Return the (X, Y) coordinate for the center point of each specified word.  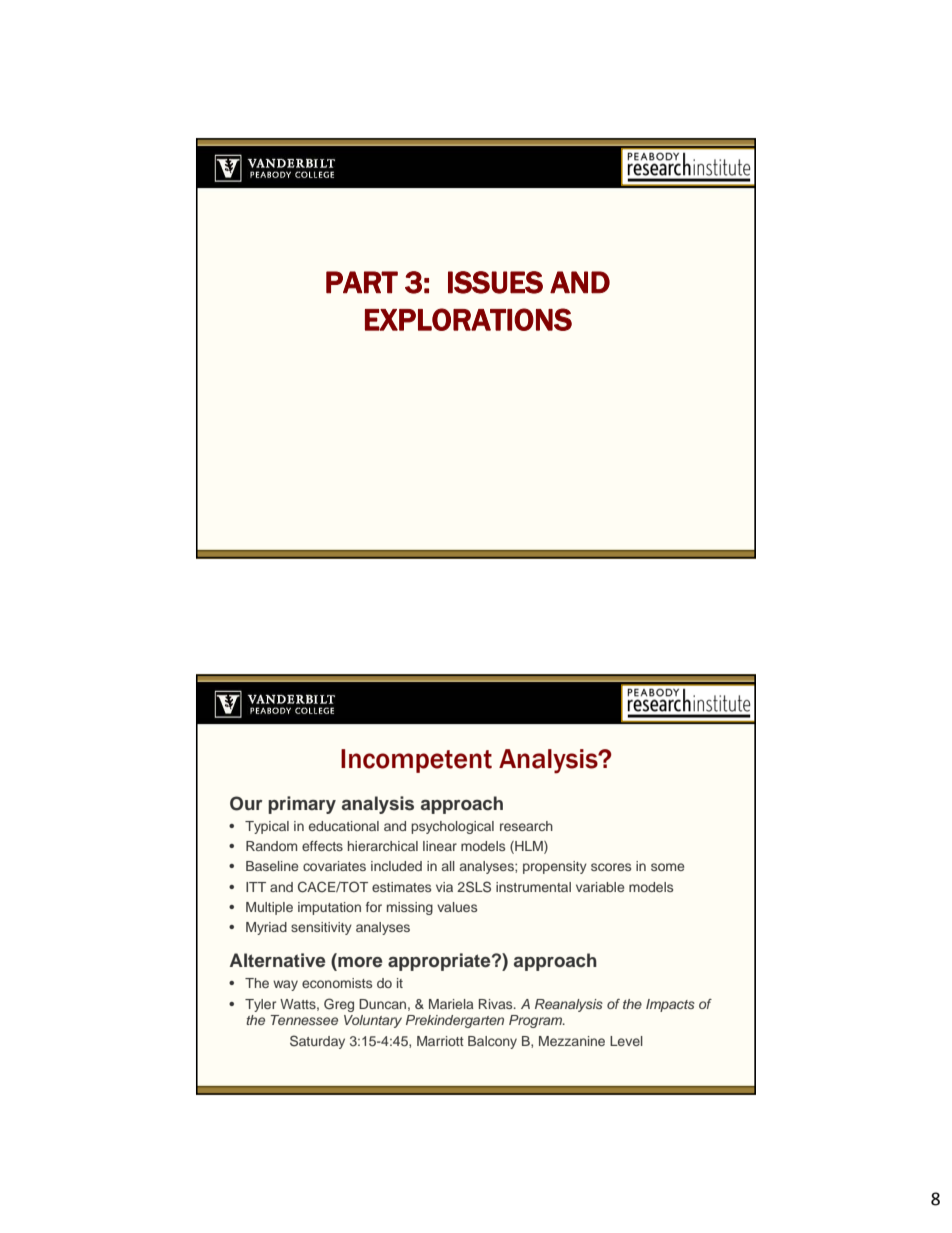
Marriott (440, 1041)
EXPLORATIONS (468, 319)
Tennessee (304, 1020)
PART (362, 282)
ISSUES (495, 282)
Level (626, 1041)
